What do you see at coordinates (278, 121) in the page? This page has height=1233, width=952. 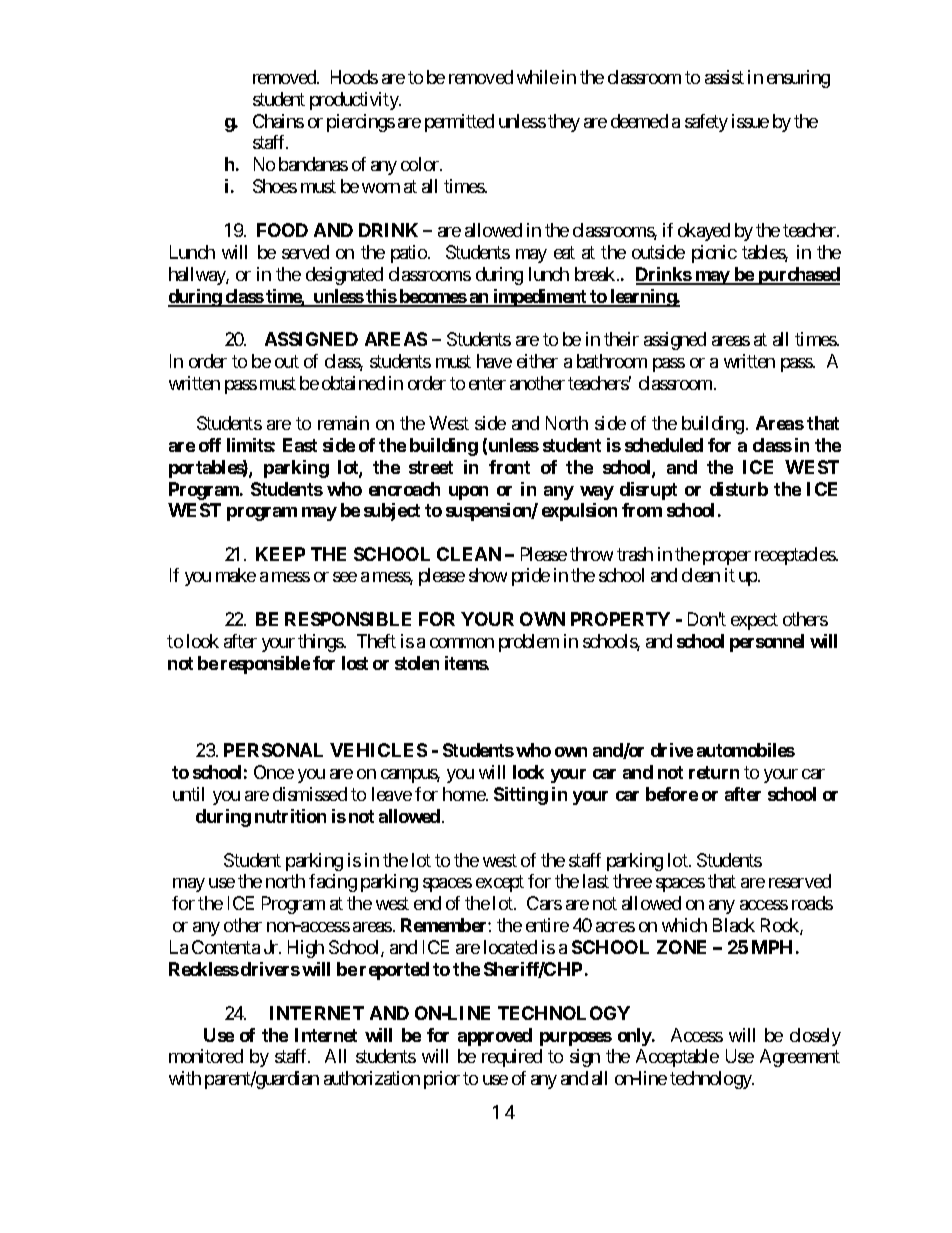 I see `Chains` at bounding box center [278, 121].
